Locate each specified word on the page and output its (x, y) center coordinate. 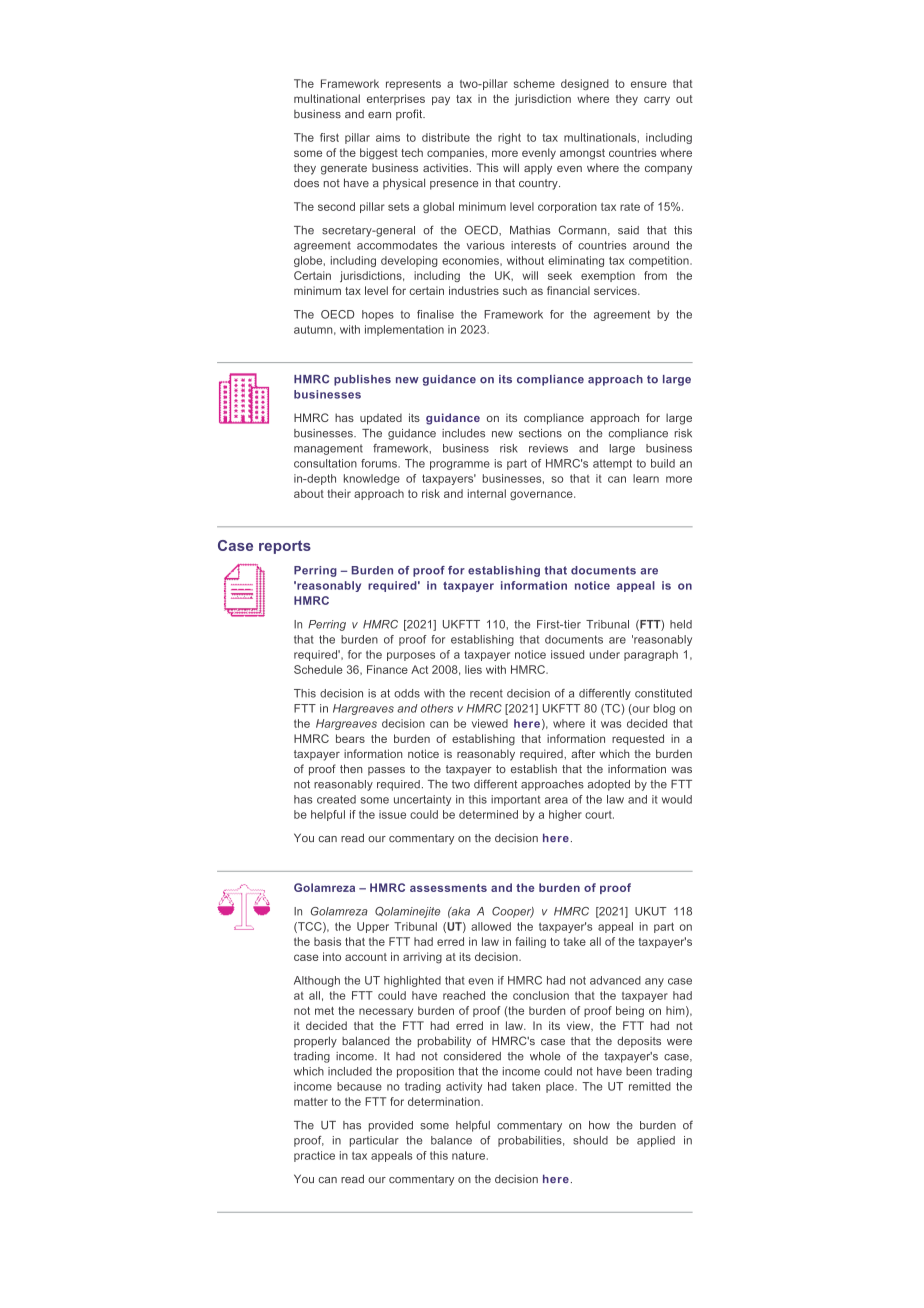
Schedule (318, 669)
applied (656, 1141)
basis (327, 941)
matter (311, 1102)
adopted (609, 785)
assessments (448, 888)
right (509, 138)
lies (473, 669)
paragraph (651, 655)
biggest (379, 154)
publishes (362, 380)
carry (657, 101)
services (616, 290)
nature (468, 1155)
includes (463, 433)
